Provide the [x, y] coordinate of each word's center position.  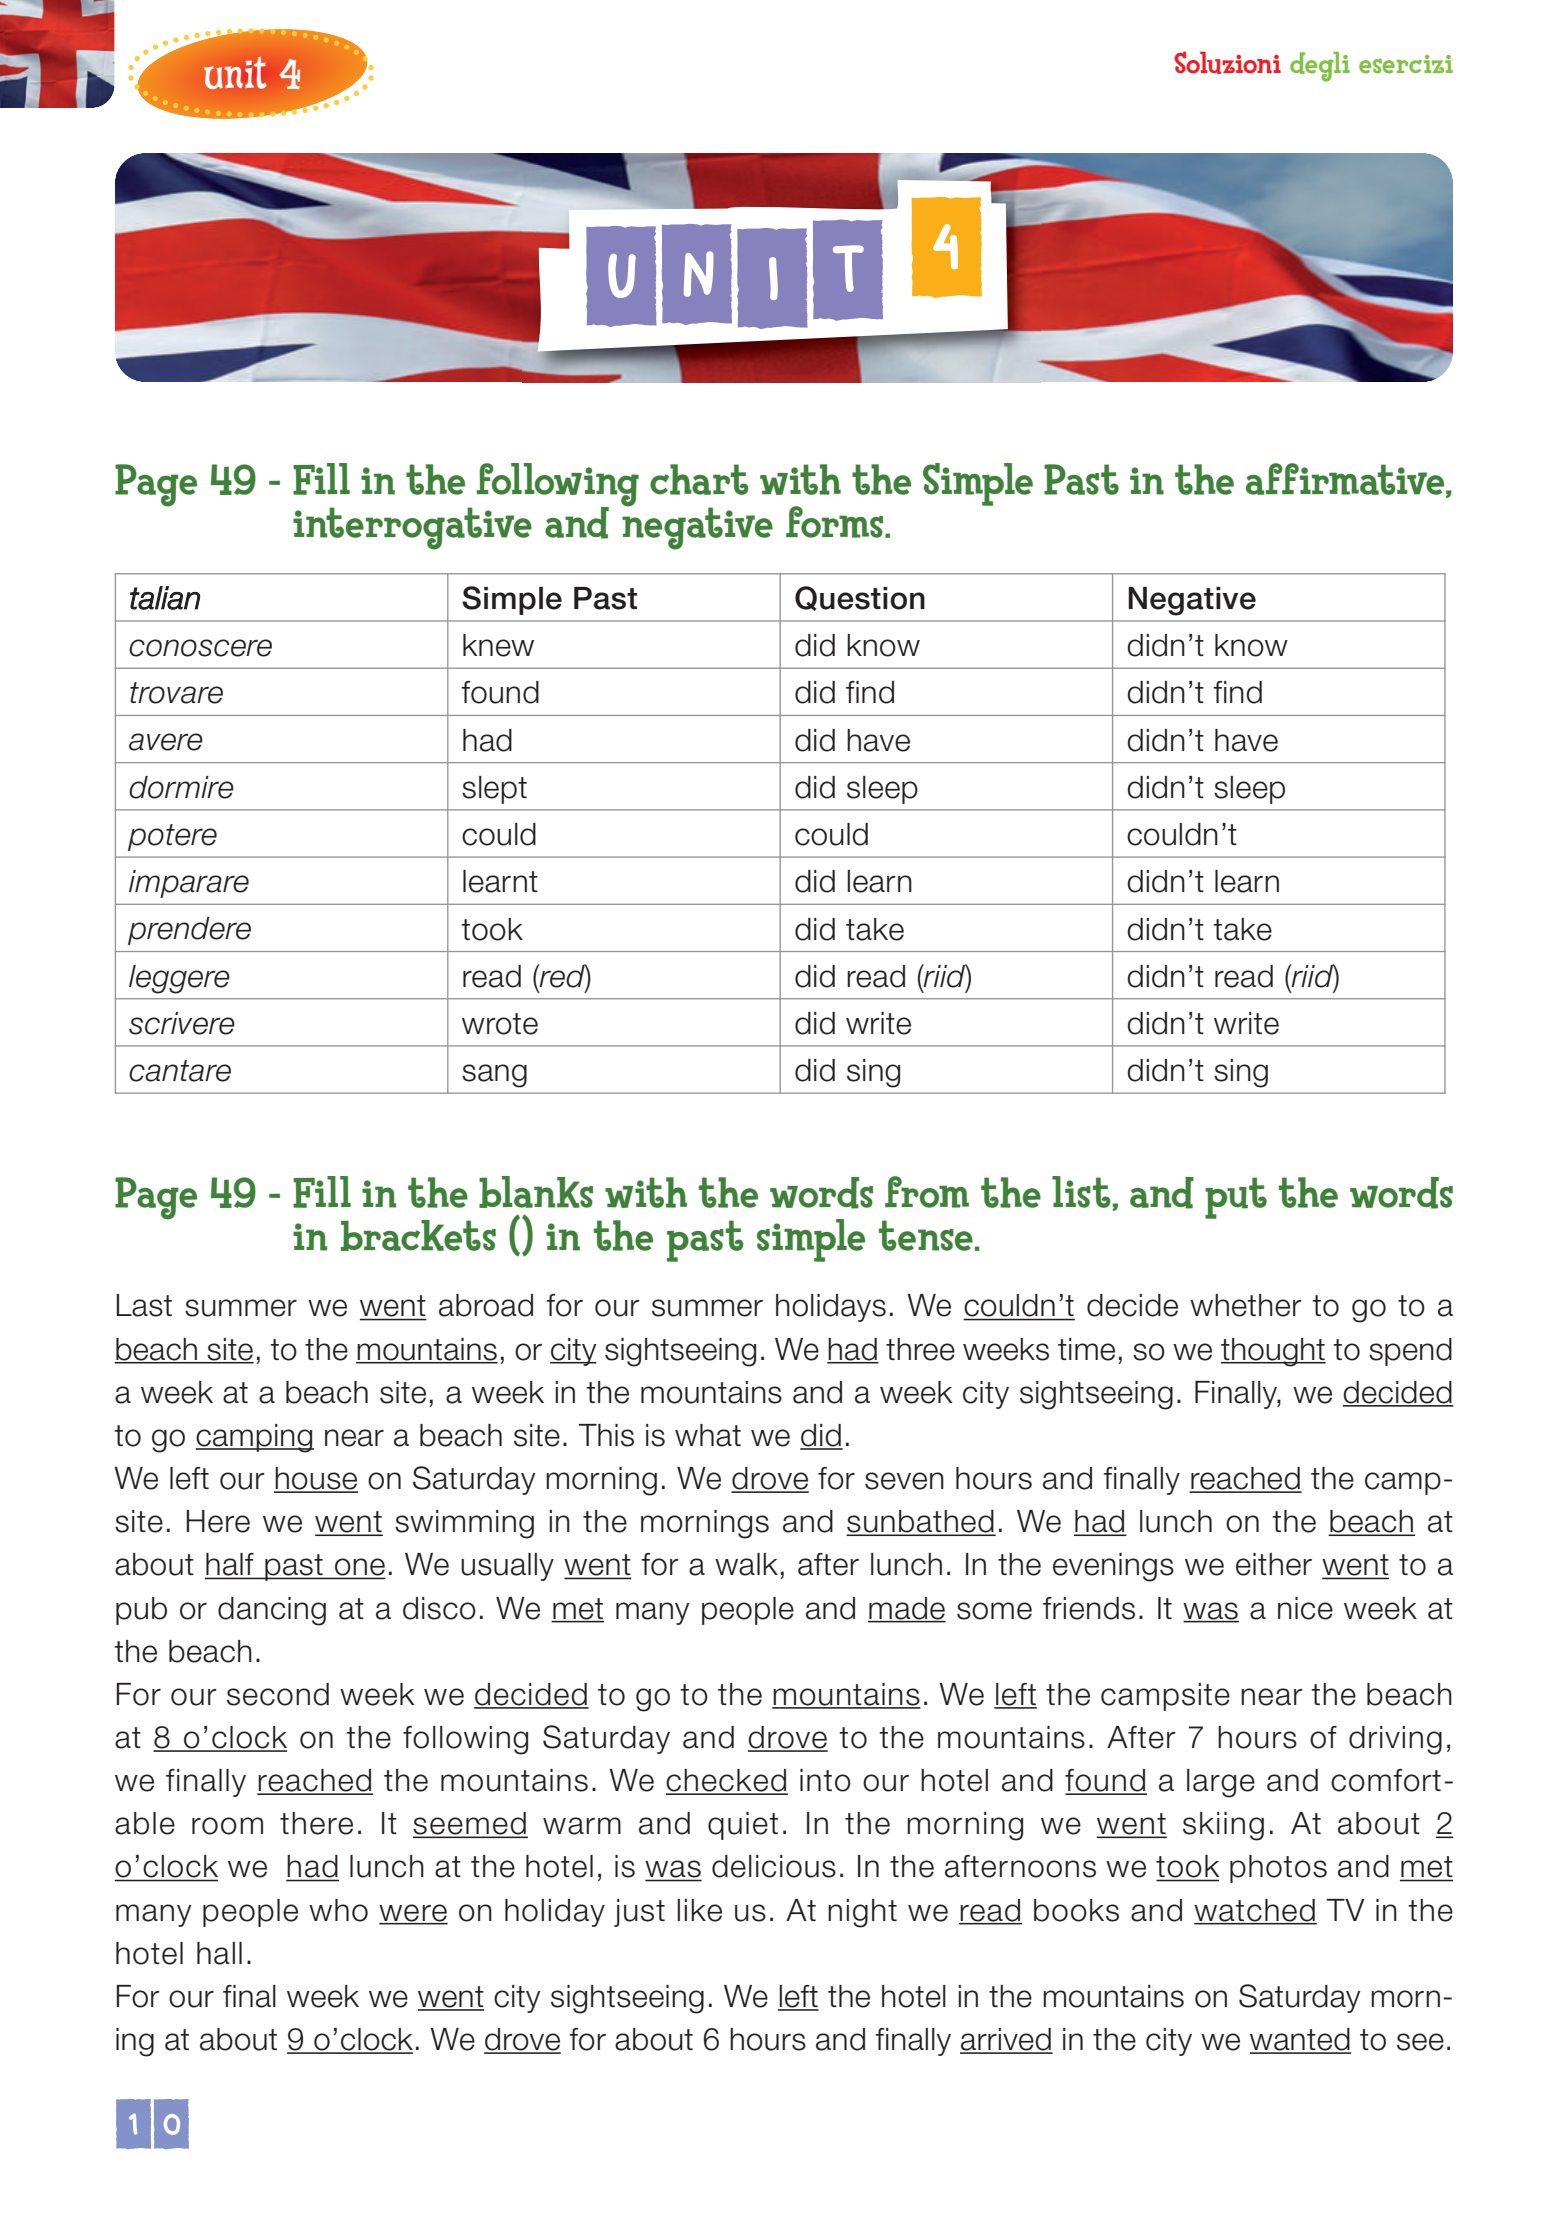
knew [498, 645]
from [927, 1192]
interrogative [412, 528]
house [316, 1479]
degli [1320, 67]
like [699, 1910]
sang [494, 1076]
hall [219, 1953]
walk [746, 1564]
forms [836, 522]
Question [860, 598]
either [1274, 1564]
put [1236, 1198]
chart [699, 479]
